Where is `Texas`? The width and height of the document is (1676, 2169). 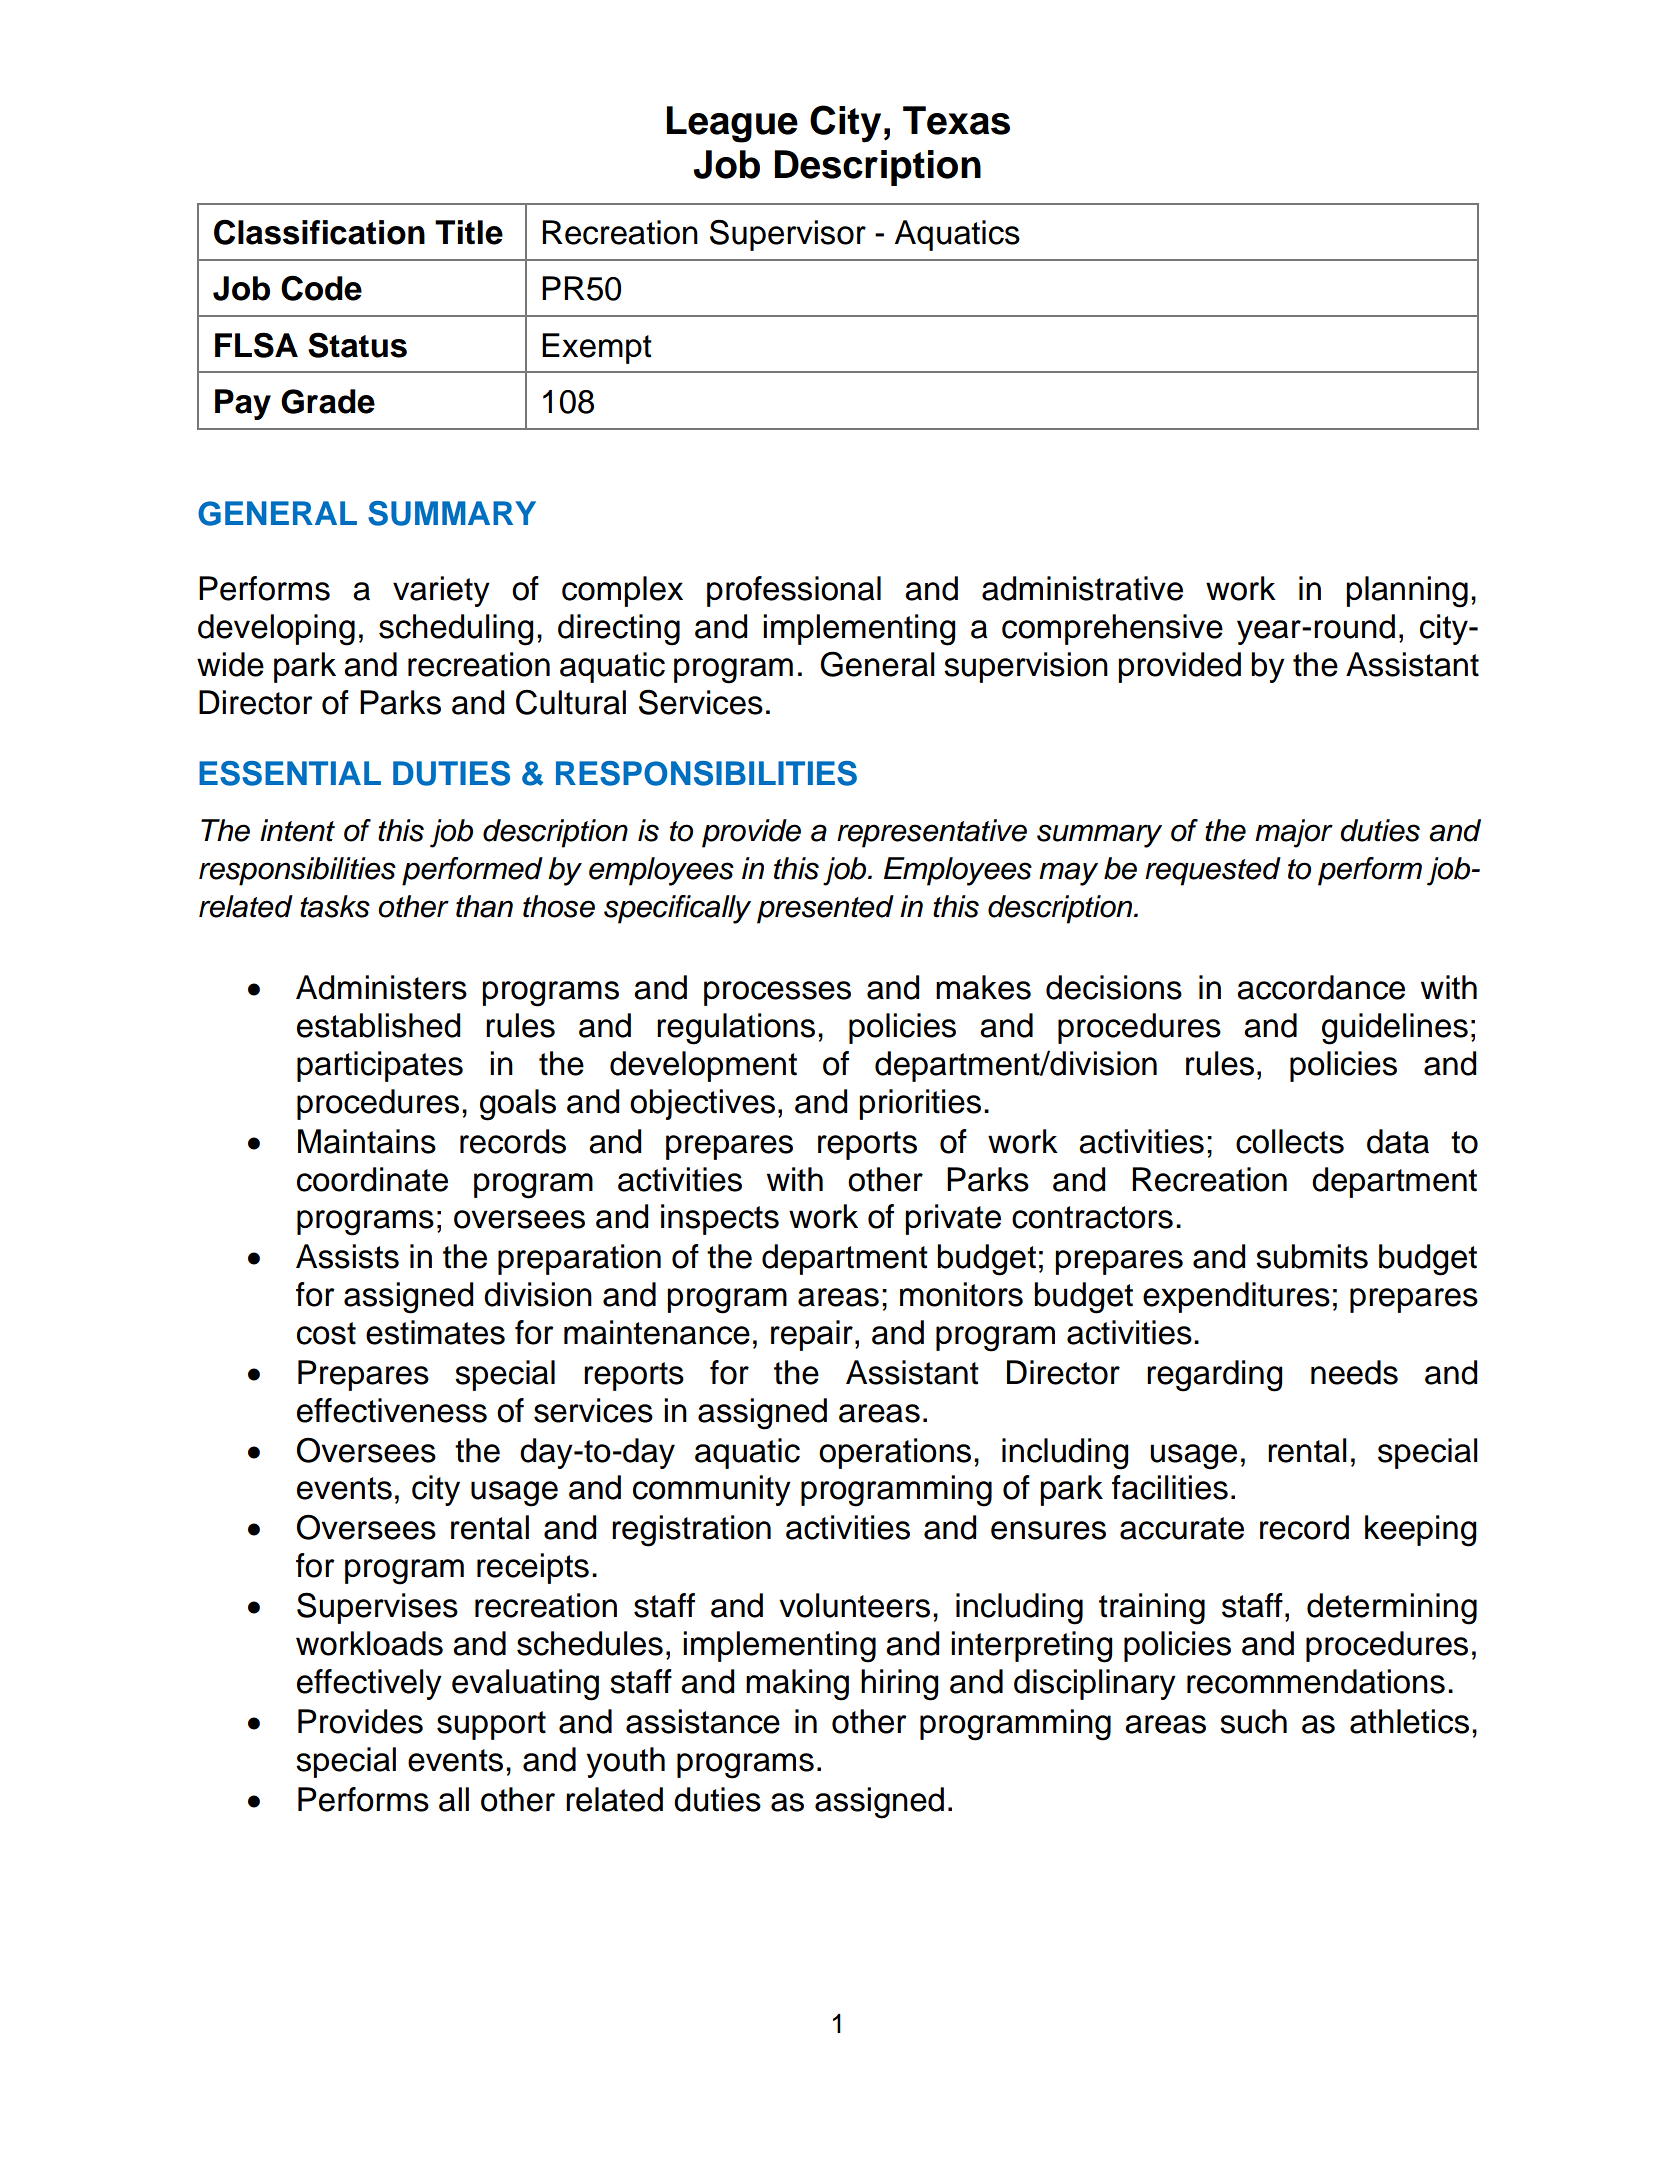 Texas is located at coordinates (956, 120).
